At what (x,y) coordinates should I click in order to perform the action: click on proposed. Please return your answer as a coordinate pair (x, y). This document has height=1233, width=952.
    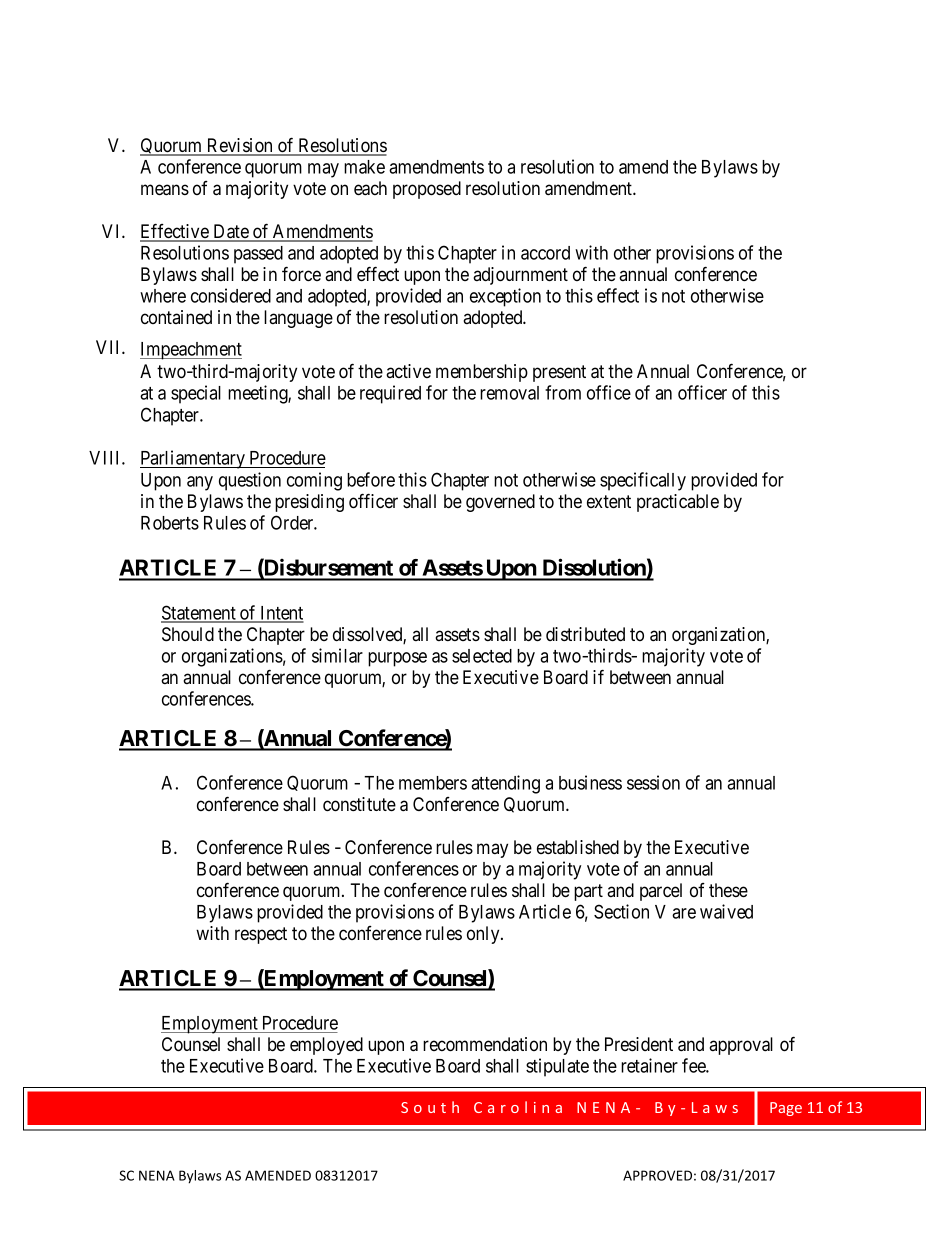
    Looking at the image, I should click on (427, 190).
